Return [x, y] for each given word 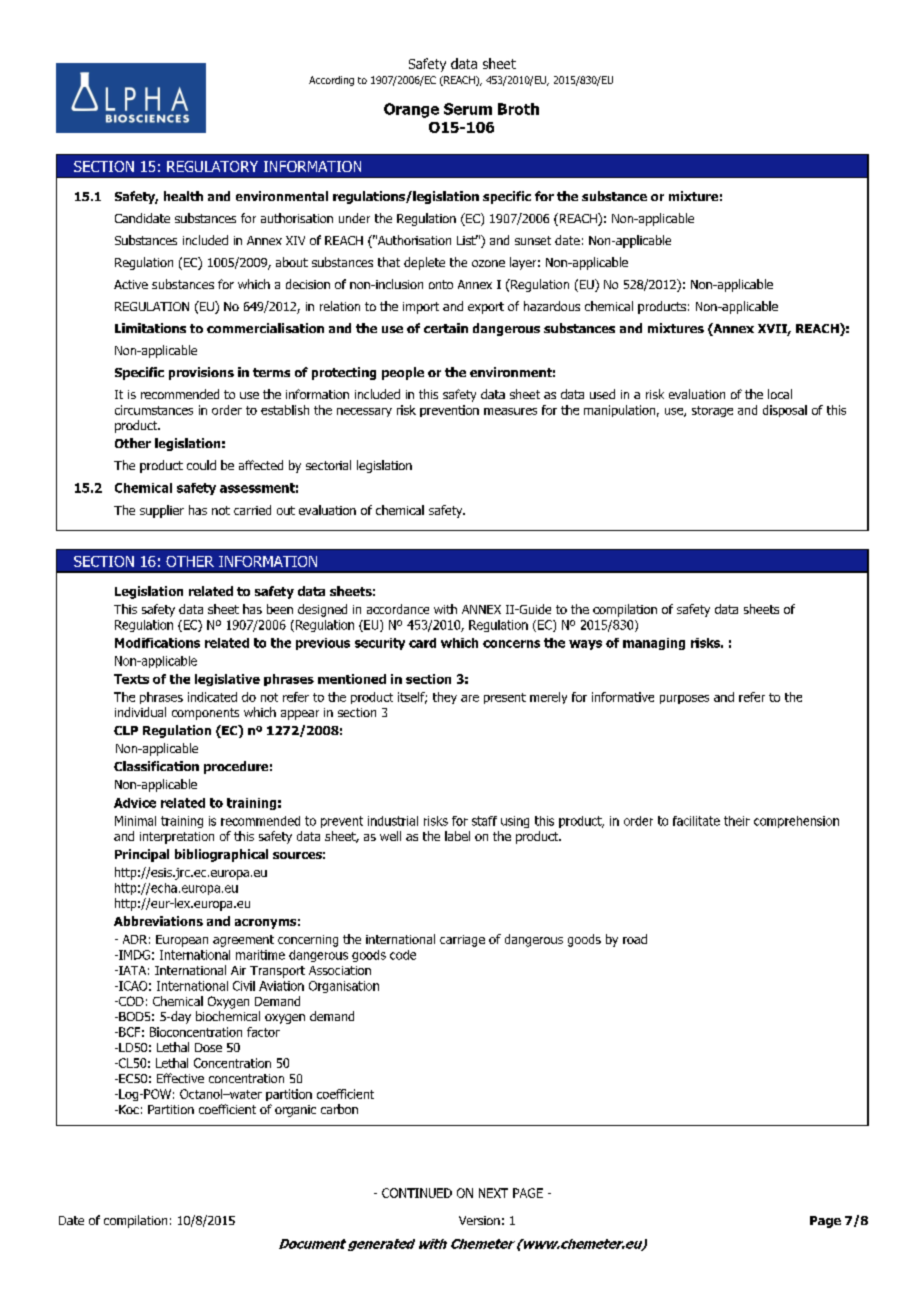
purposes [684, 699]
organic [295, 1111]
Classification [156, 766]
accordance [398, 609]
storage [712, 411]
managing [654, 644]
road [635, 939]
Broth [518, 109]
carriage [462, 941]
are [470, 698]
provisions [201, 373]
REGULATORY [212, 166]
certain [446, 328]
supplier [162, 511]
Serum [468, 109]
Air [238, 970]
